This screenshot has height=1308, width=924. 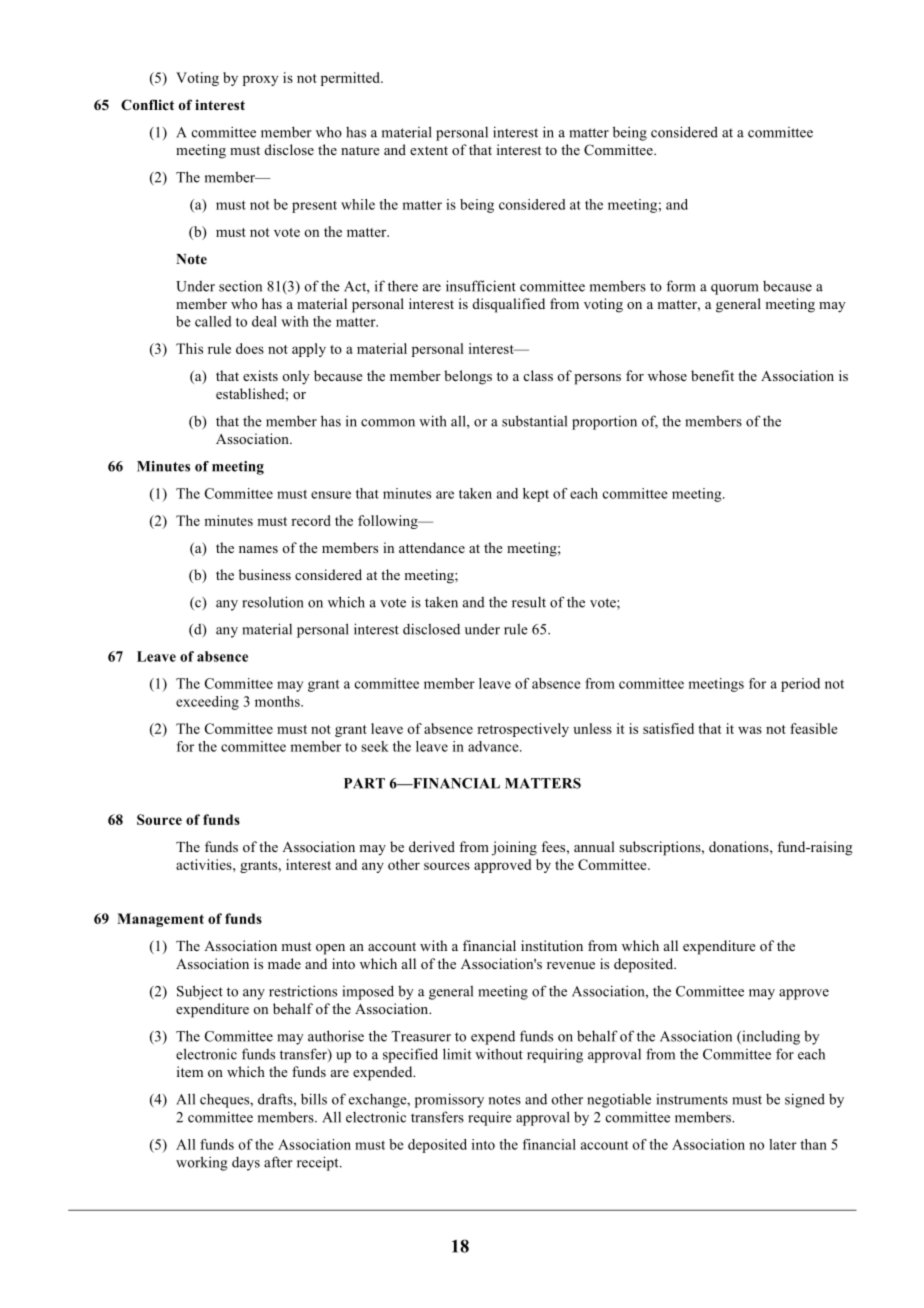 What do you see at coordinates (429, 150) in the screenshot?
I see `extent` at bounding box center [429, 150].
